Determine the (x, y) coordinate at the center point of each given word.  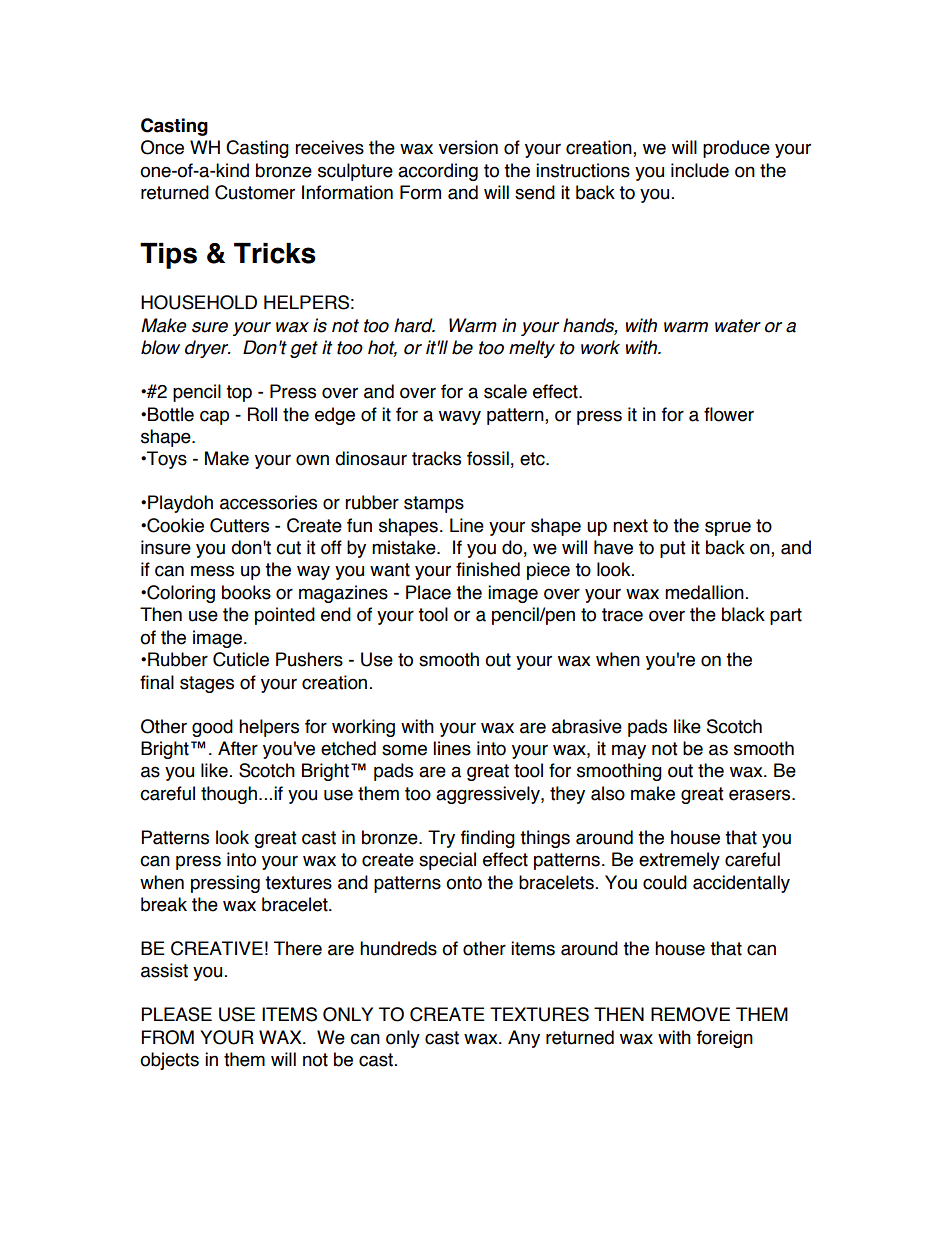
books (246, 592)
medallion (704, 592)
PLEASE (177, 1014)
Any (524, 1039)
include (700, 170)
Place (428, 592)
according (438, 172)
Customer (255, 192)
